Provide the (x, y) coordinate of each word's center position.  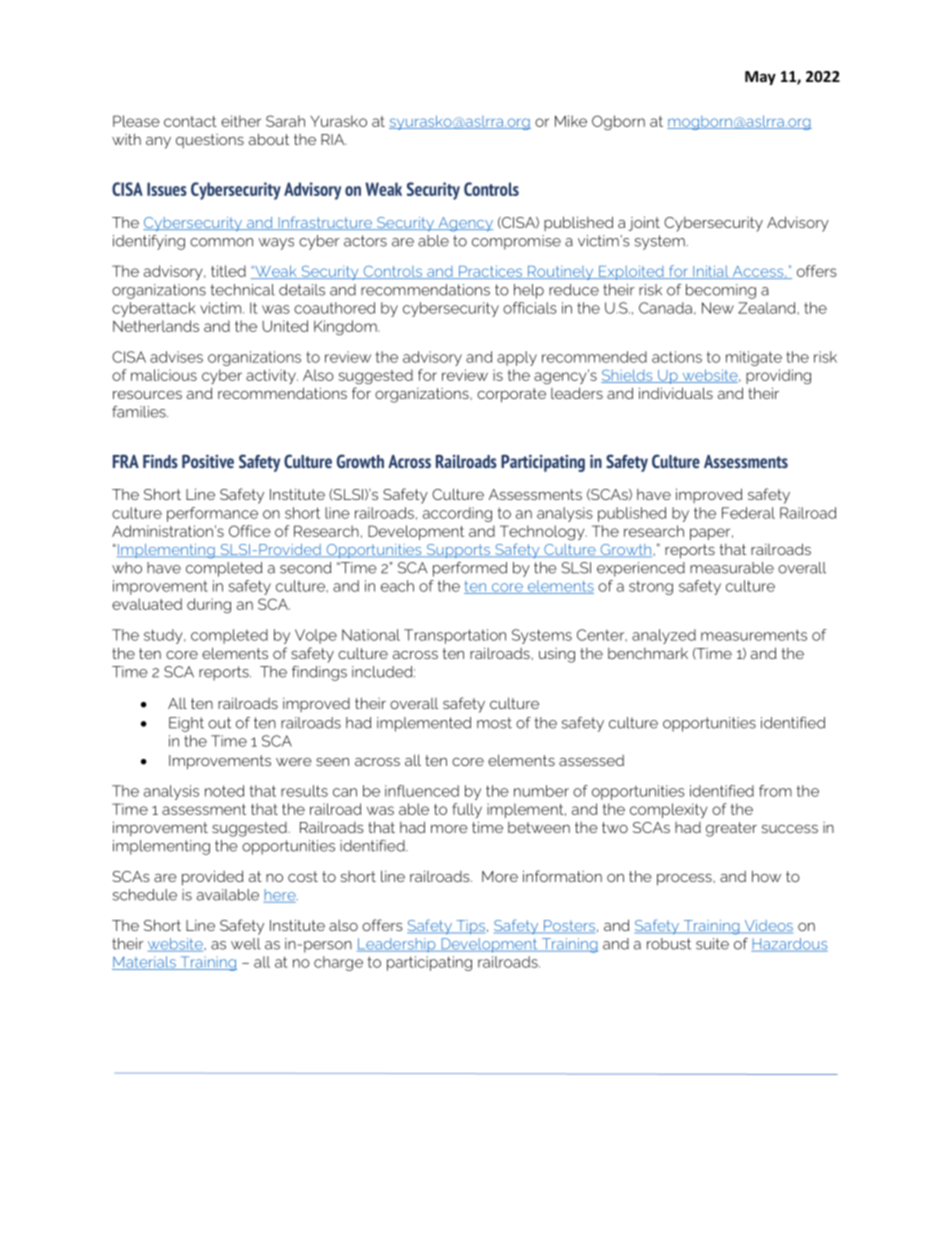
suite (712, 944)
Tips (469, 927)
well (246, 944)
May (760, 78)
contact (190, 121)
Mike (571, 121)
